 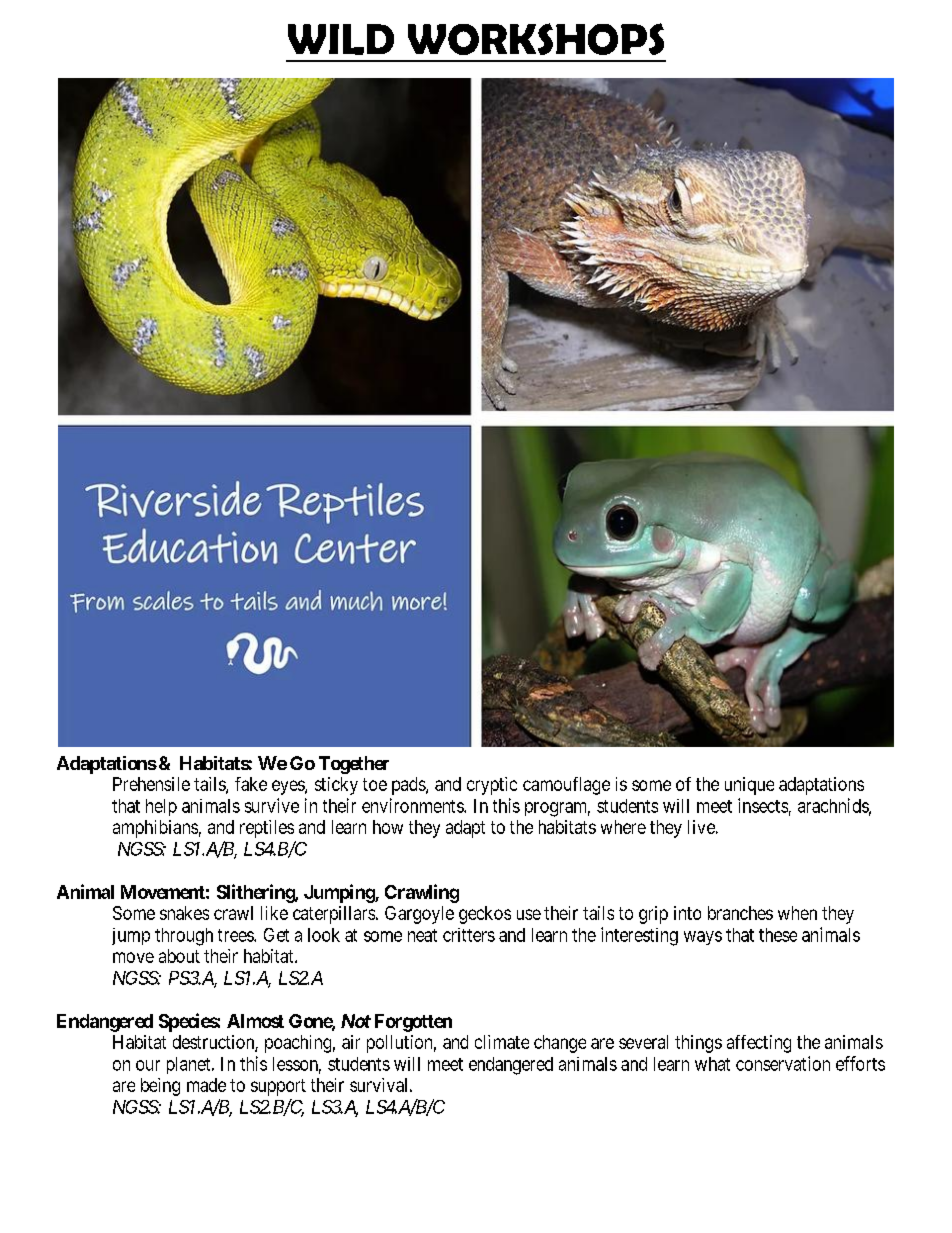 I want to click on camouflage, so click(x=566, y=786).
